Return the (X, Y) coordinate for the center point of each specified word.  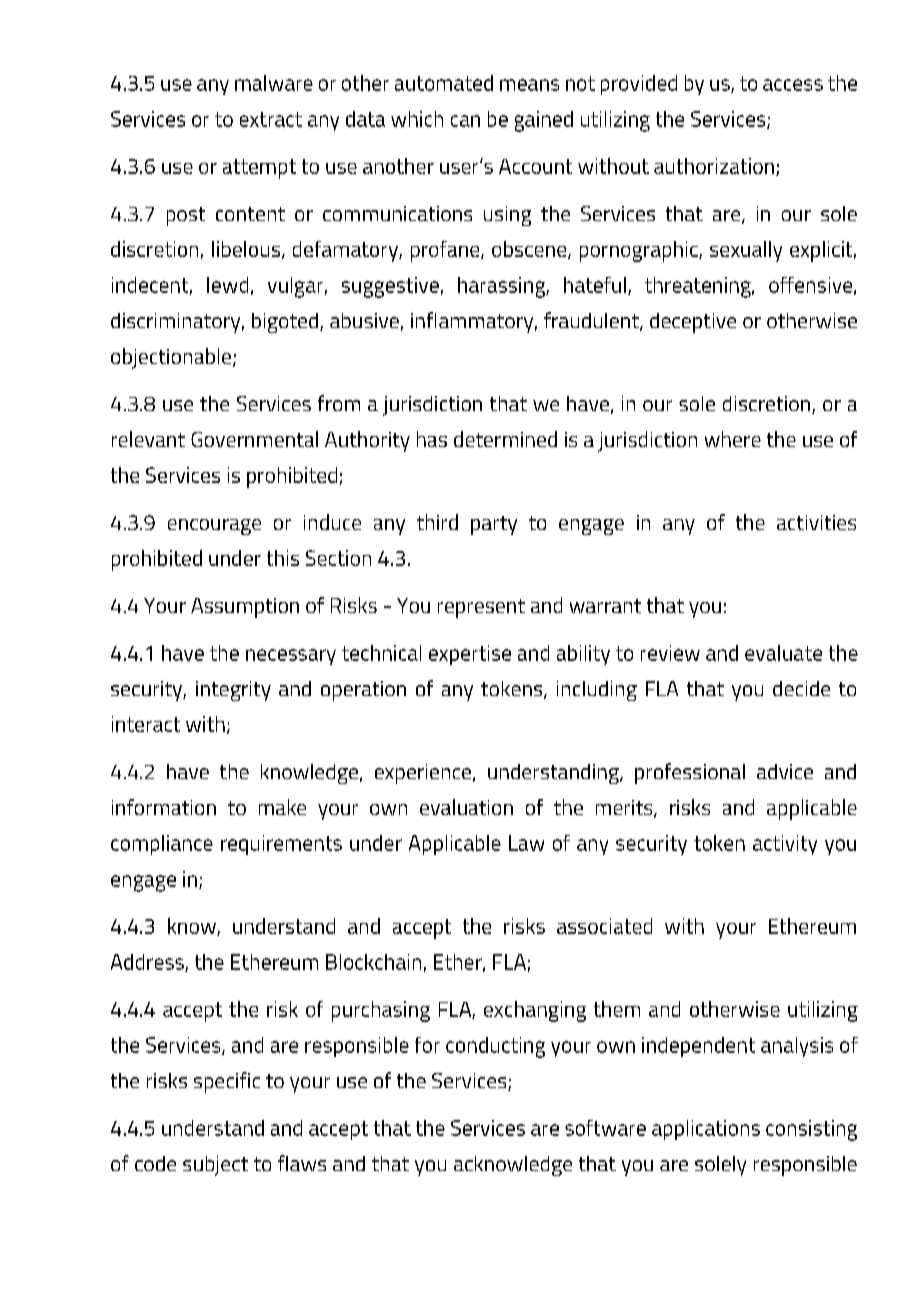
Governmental (254, 439)
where (733, 439)
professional (690, 773)
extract (271, 119)
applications (706, 1130)
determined (505, 439)
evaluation (466, 807)
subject (215, 1166)
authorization (714, 166)
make (282, 807)
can (465, 121)
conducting (495, 1047)
